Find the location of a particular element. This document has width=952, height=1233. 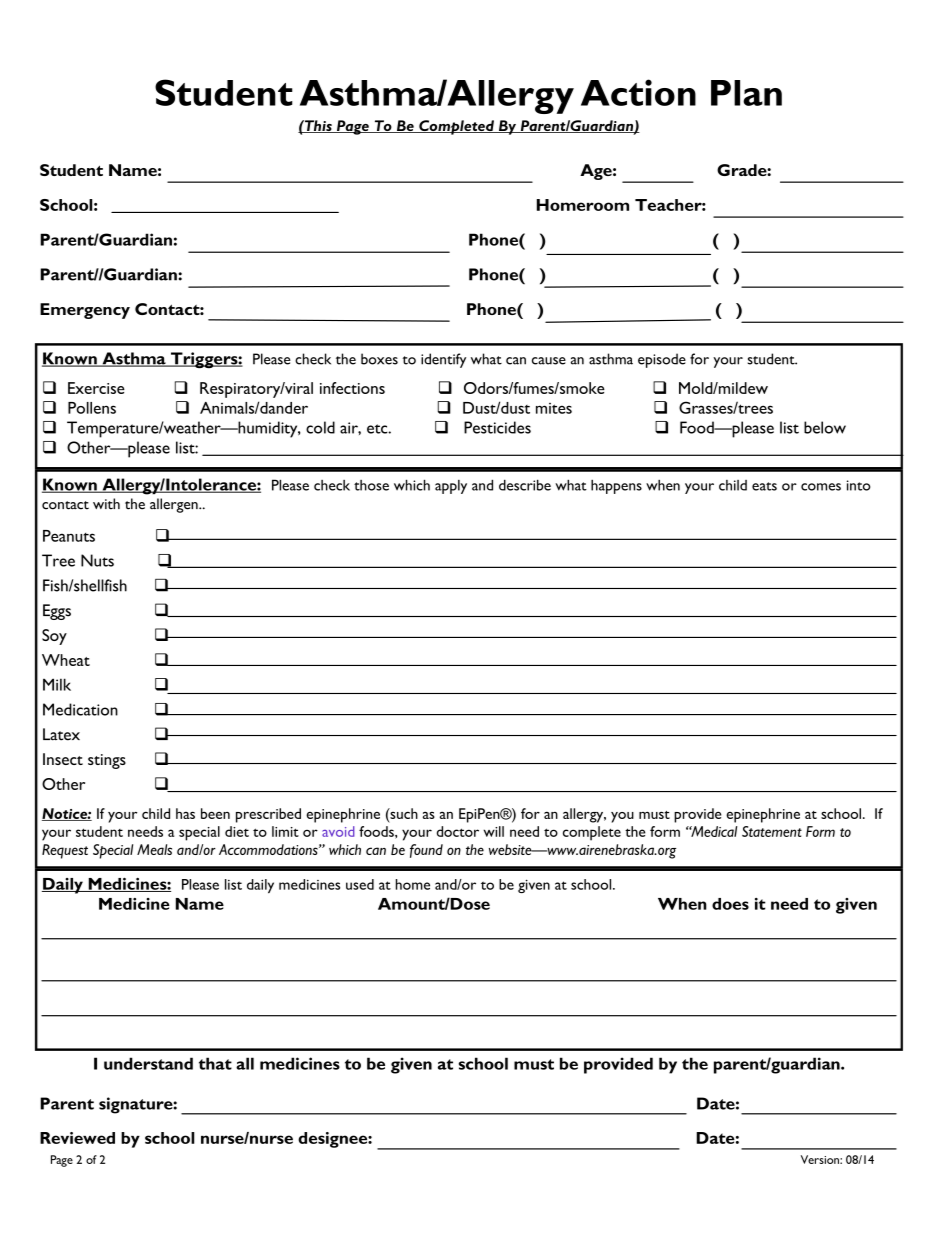

that is located at coordinates (215, 1063).
